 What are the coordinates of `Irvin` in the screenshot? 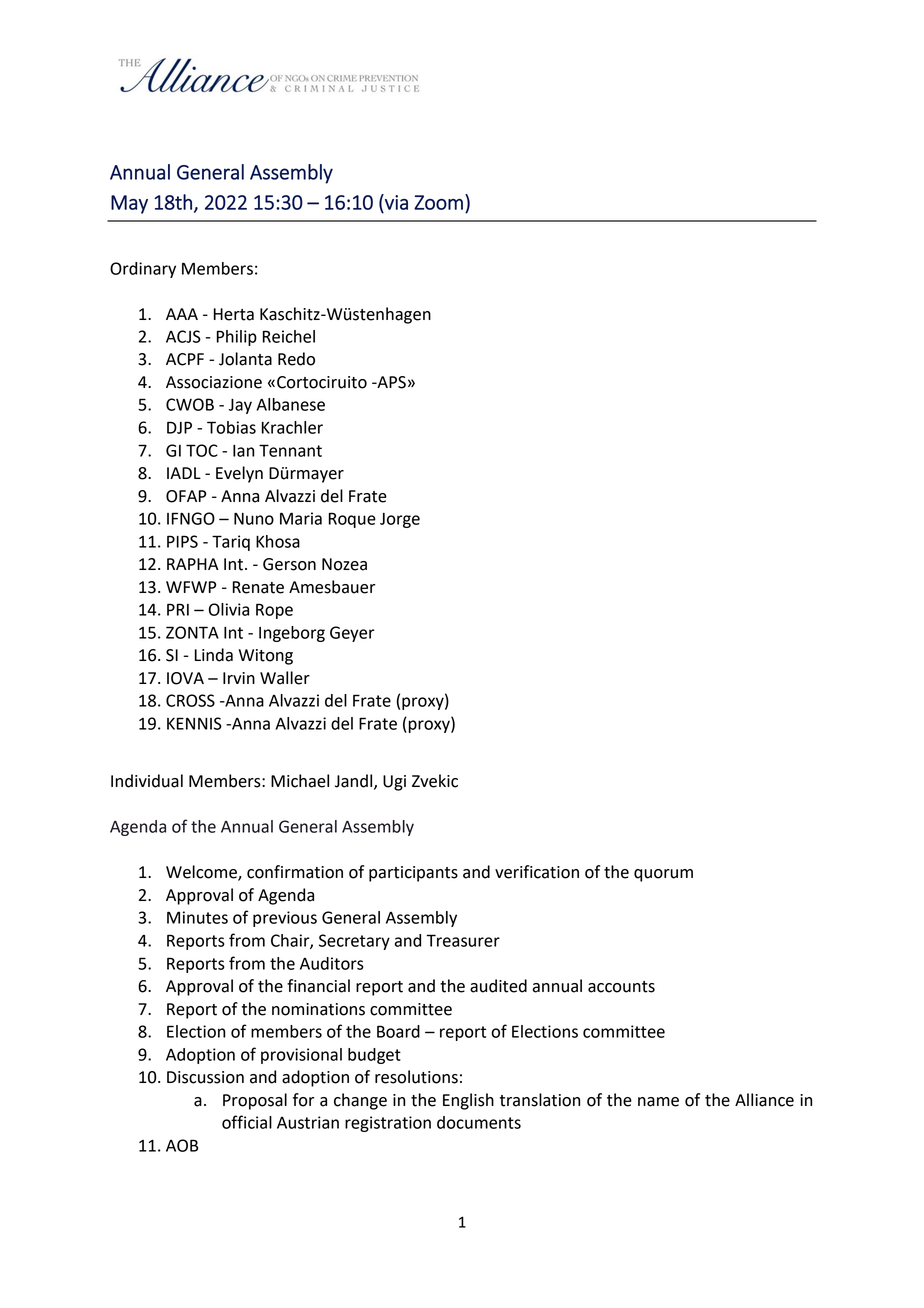 It's located at (239, 678).
